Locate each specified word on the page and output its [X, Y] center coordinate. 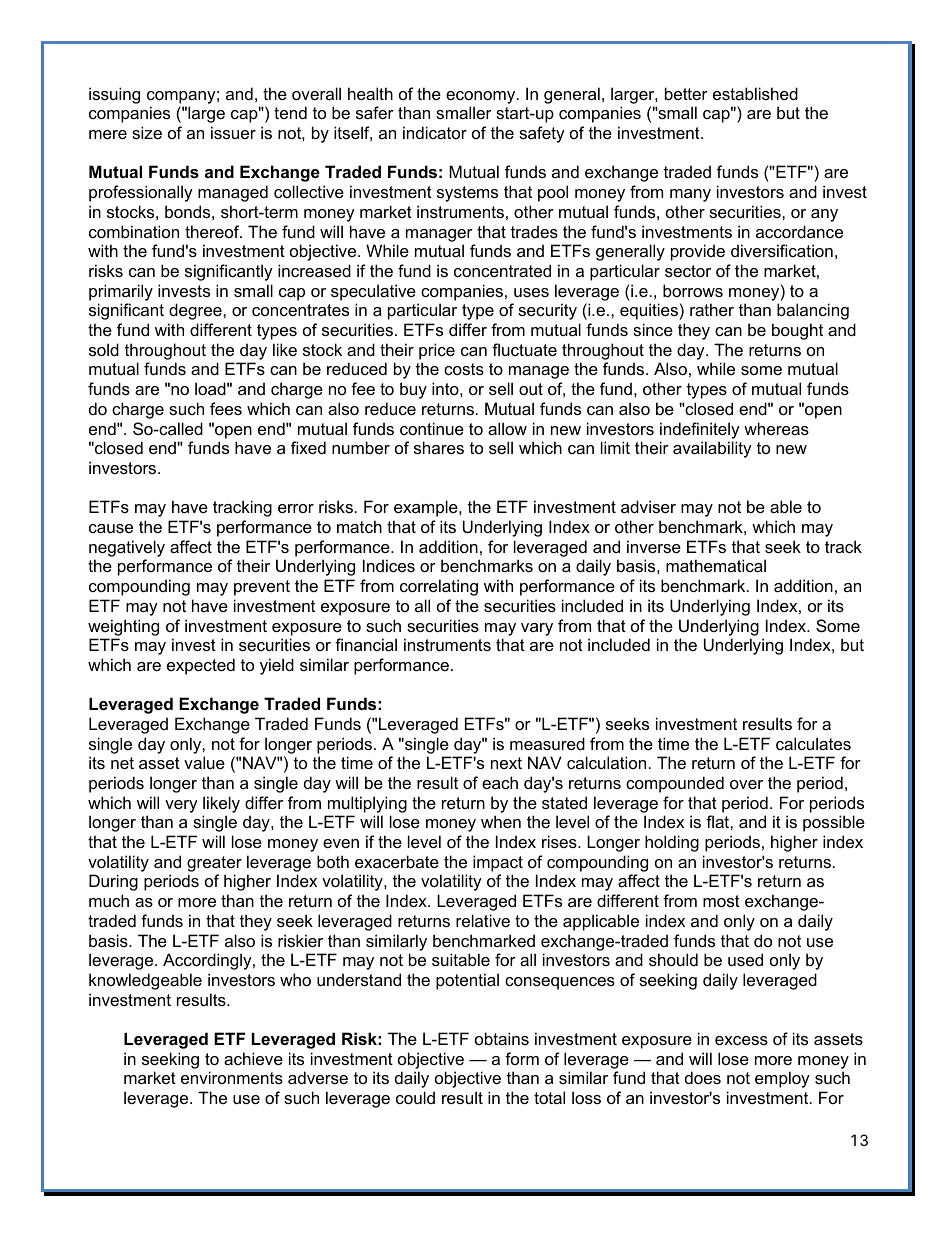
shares [439, 447]
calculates [813, 743]
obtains [502, 1038]
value [204, 762]
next [506, 763]
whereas [776, 428]
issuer [233, 132]
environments [232, 1077]
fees [226, 408]
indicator [435, 132]
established [755, 93]
